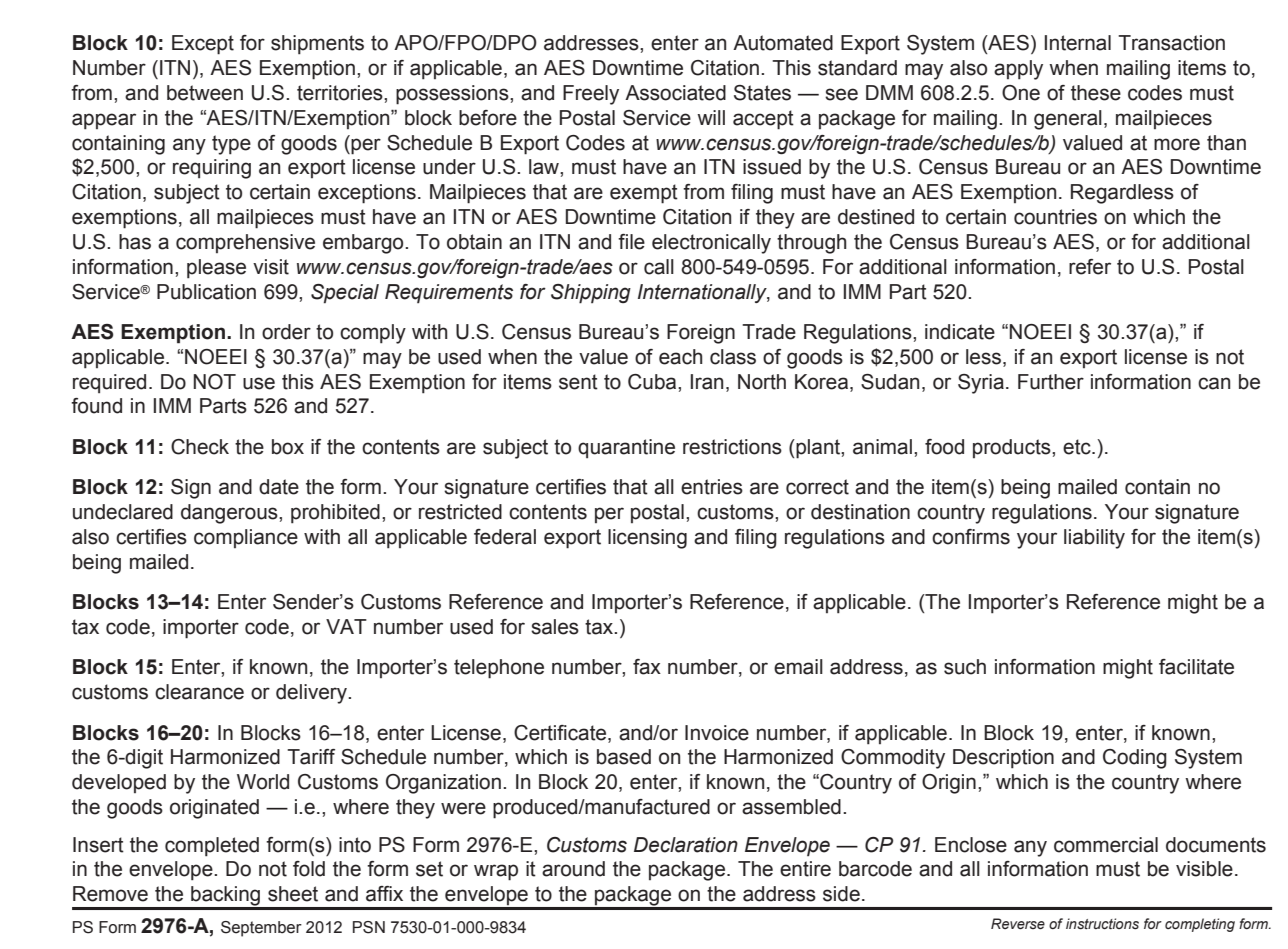  What do you see at coordinates (246, 538) in the screenshot?
I see `compliance` at bounding box center [246, 538].
